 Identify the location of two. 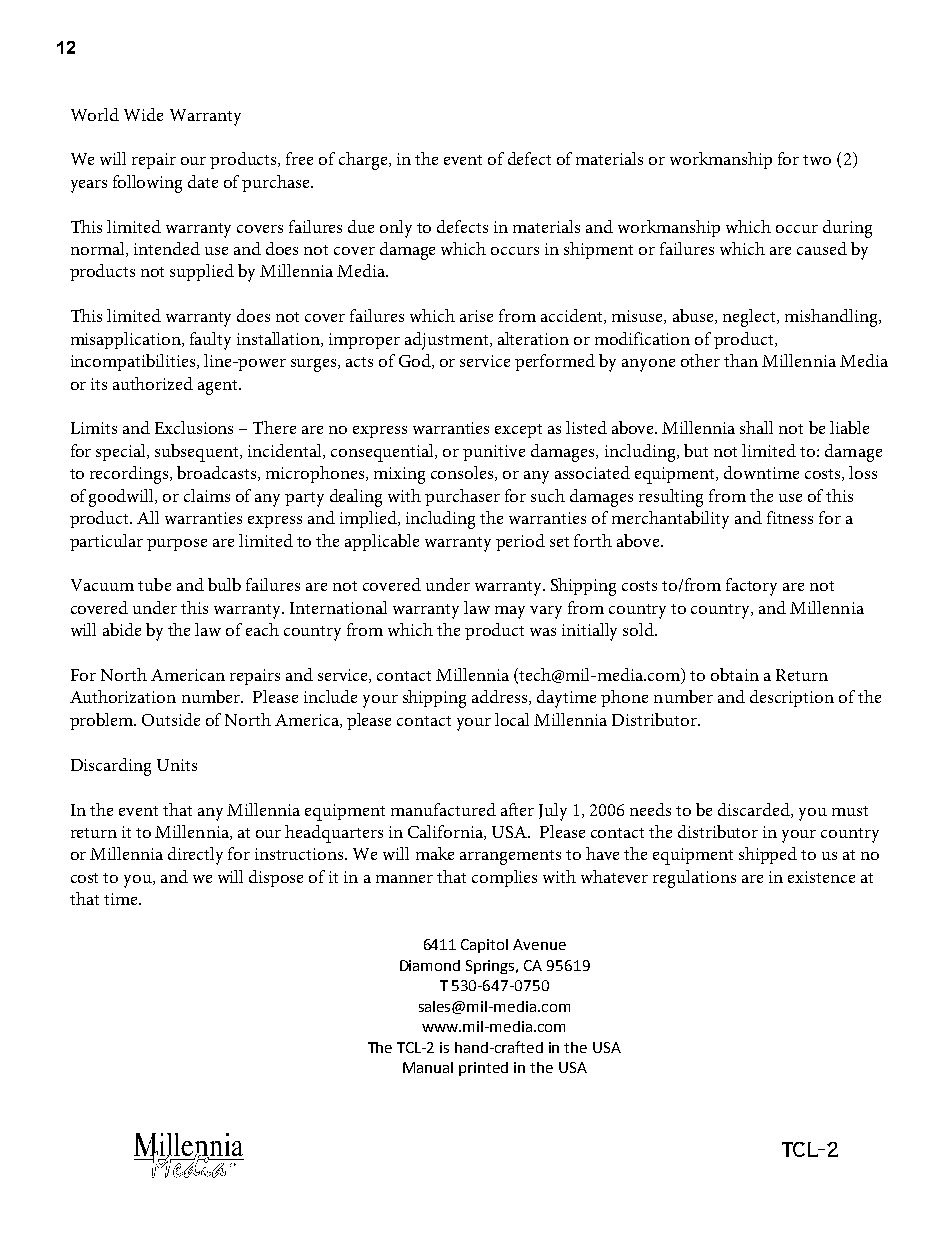
(817, 160).
